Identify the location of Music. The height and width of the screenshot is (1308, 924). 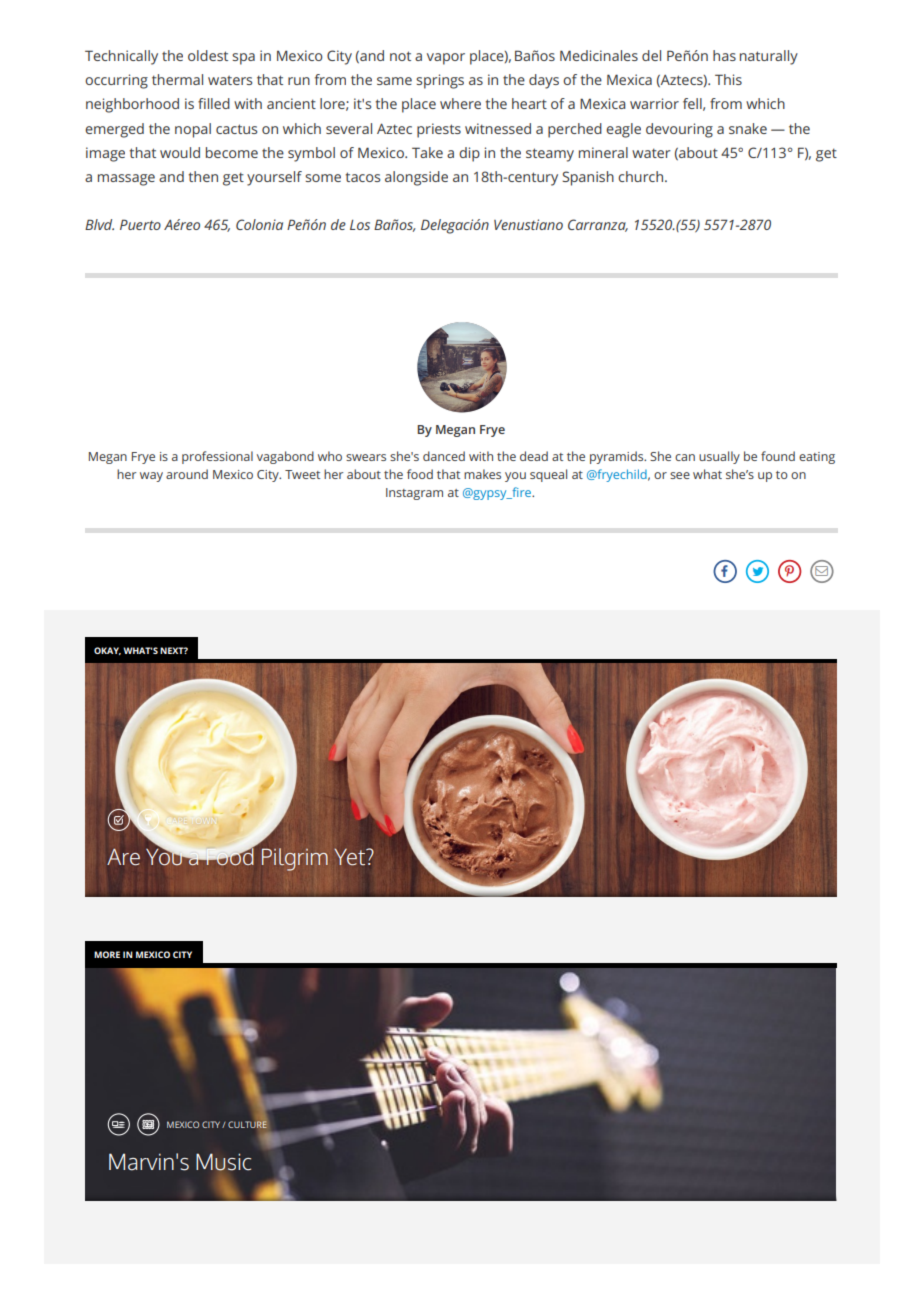
(223, 1162).
